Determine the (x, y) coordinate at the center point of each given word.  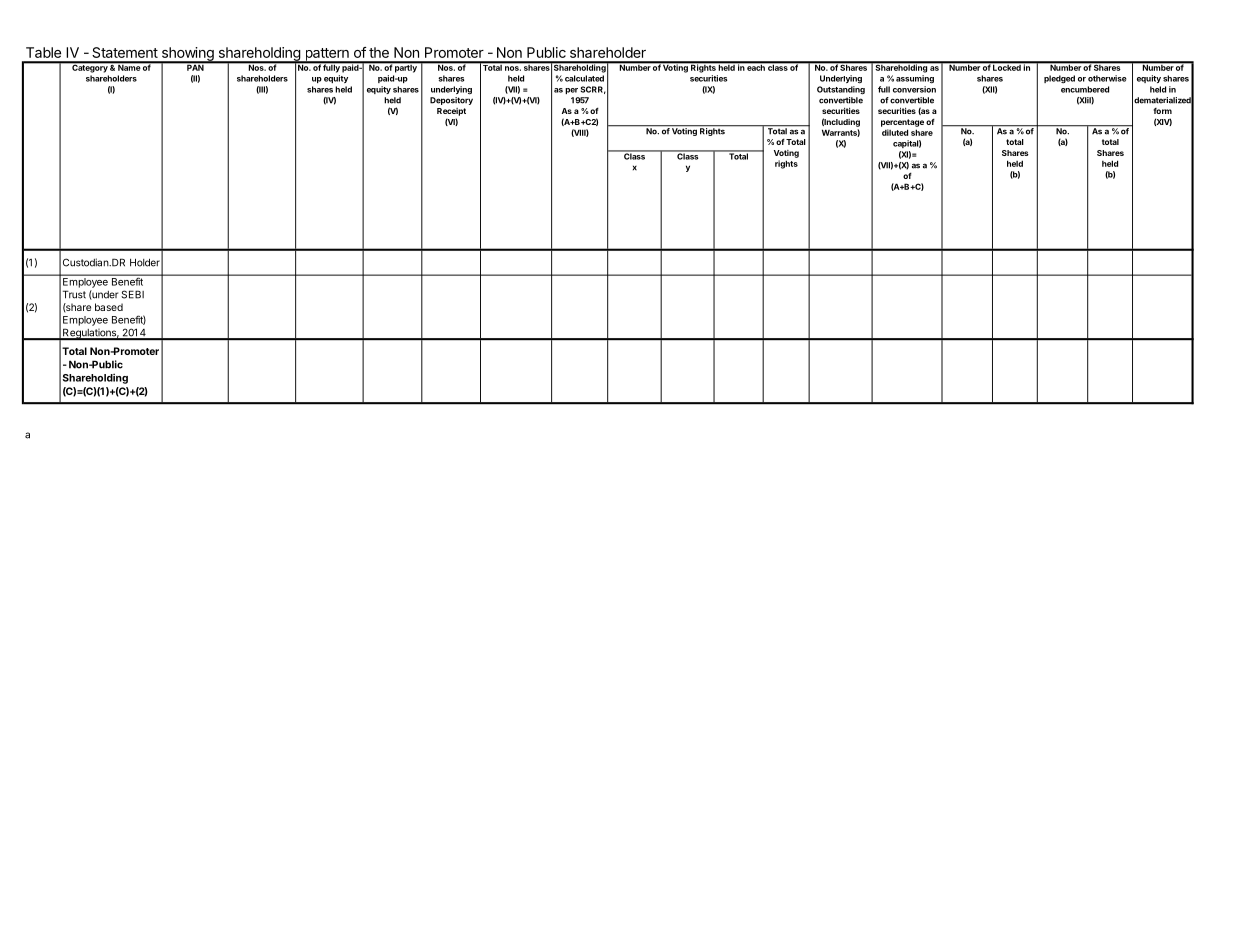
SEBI (132, 294)
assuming (915, 79)
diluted (895, 132)
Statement (125, 52)
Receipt (451, 112)
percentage (902, 123)
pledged (1059, 79)
